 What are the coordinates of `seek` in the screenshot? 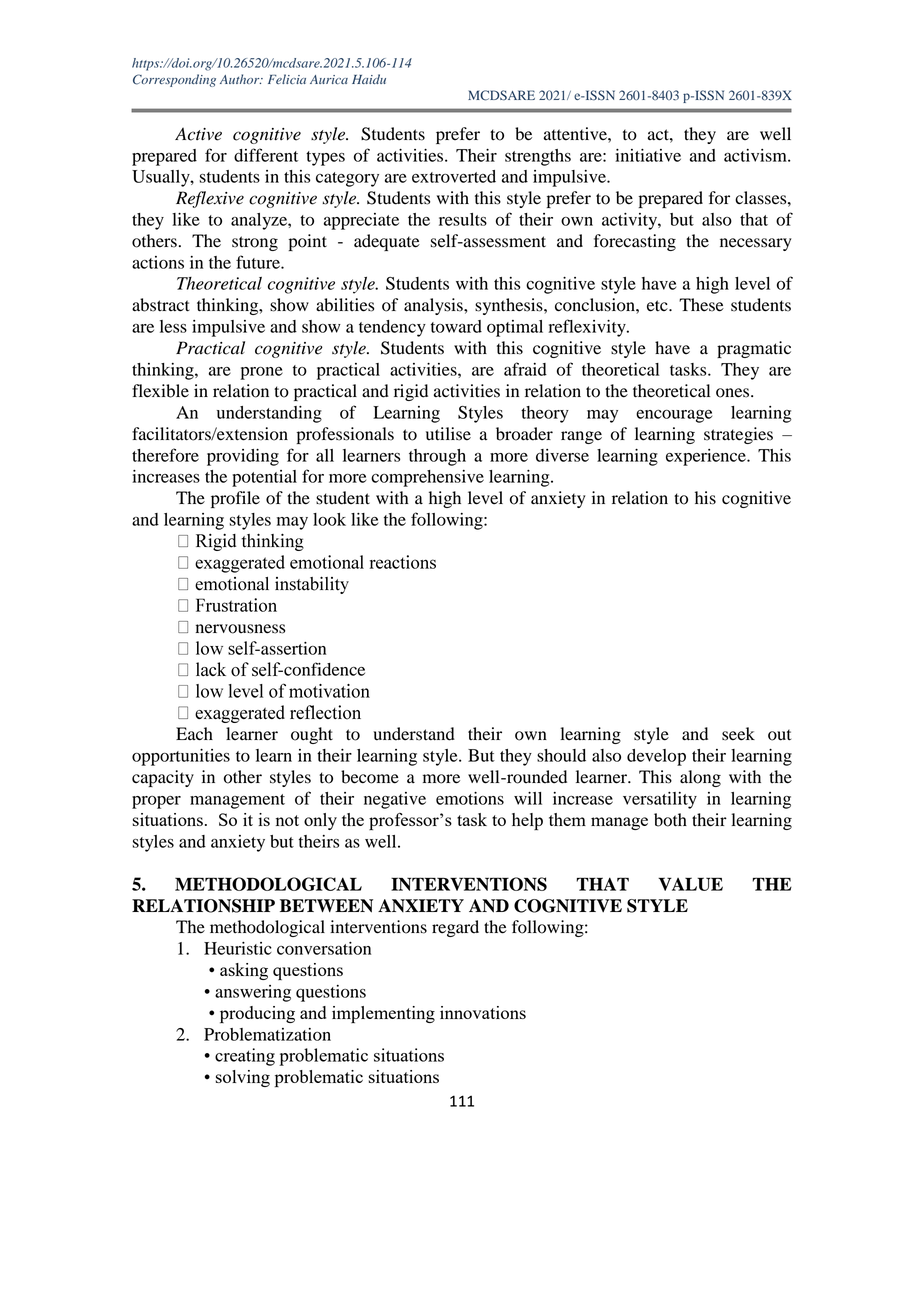 It's located at (738, 734).
